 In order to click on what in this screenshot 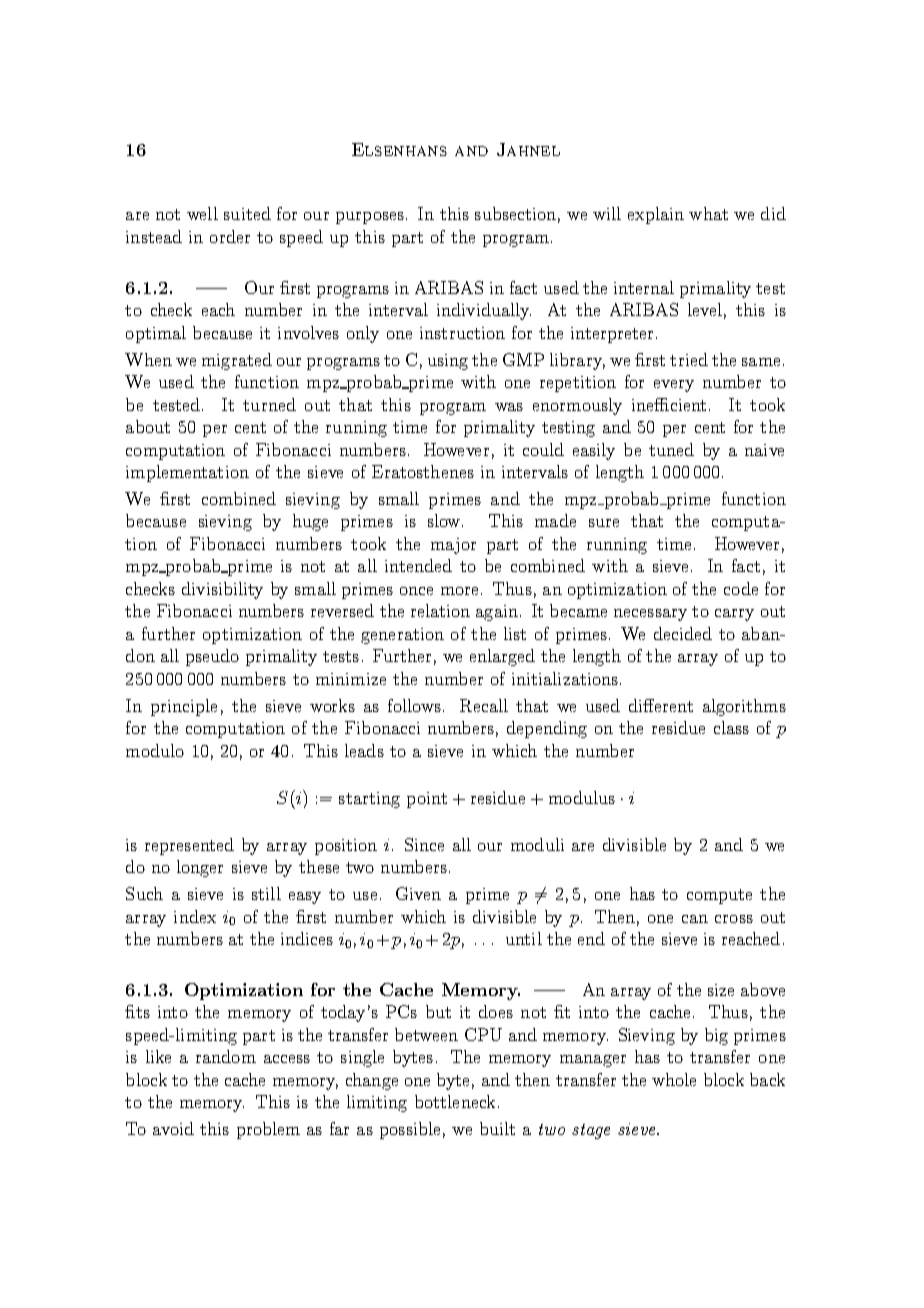, I will do `click(708, 213)`.
